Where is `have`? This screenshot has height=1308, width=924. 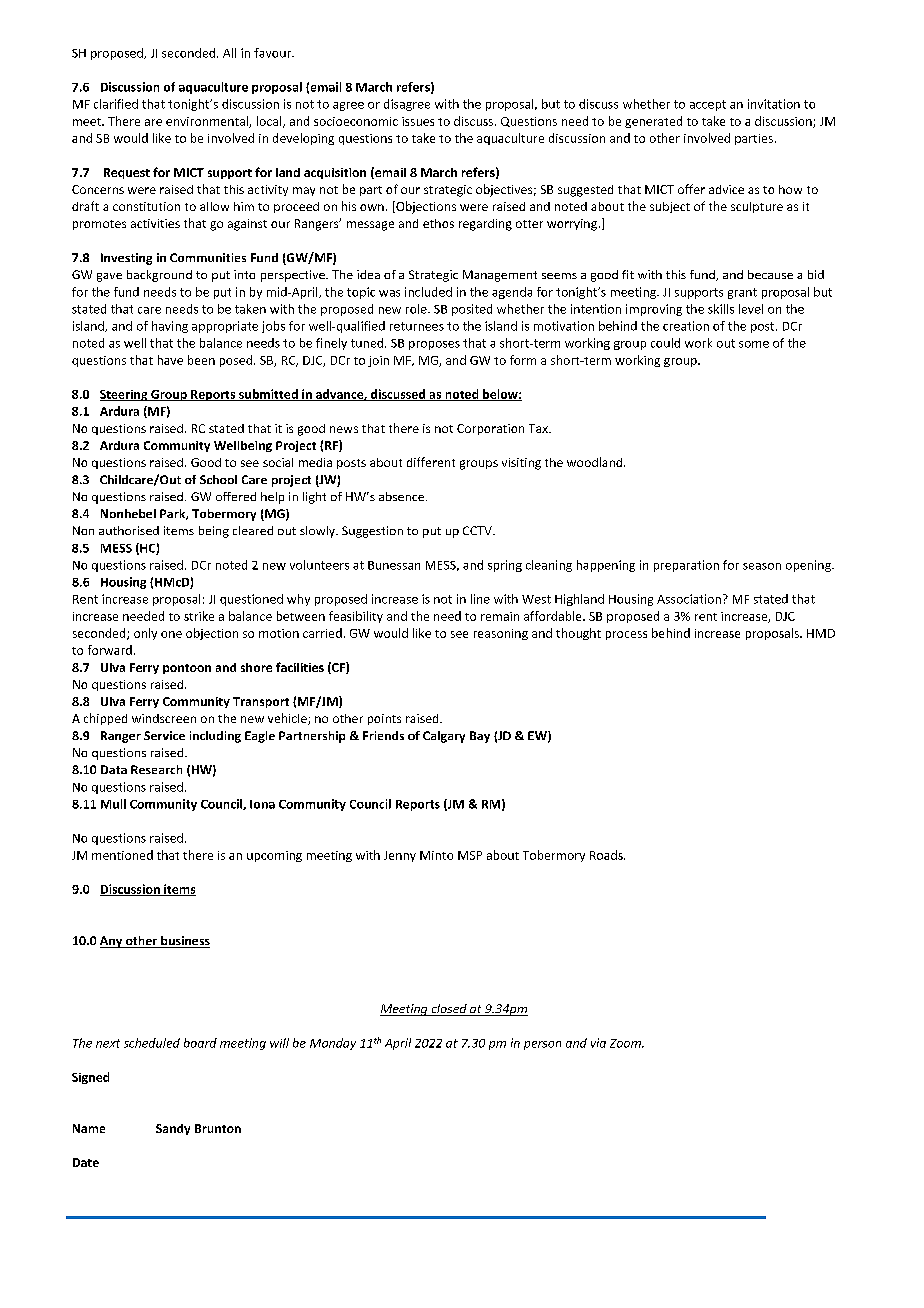
have is located at coordinates (170, 360).
